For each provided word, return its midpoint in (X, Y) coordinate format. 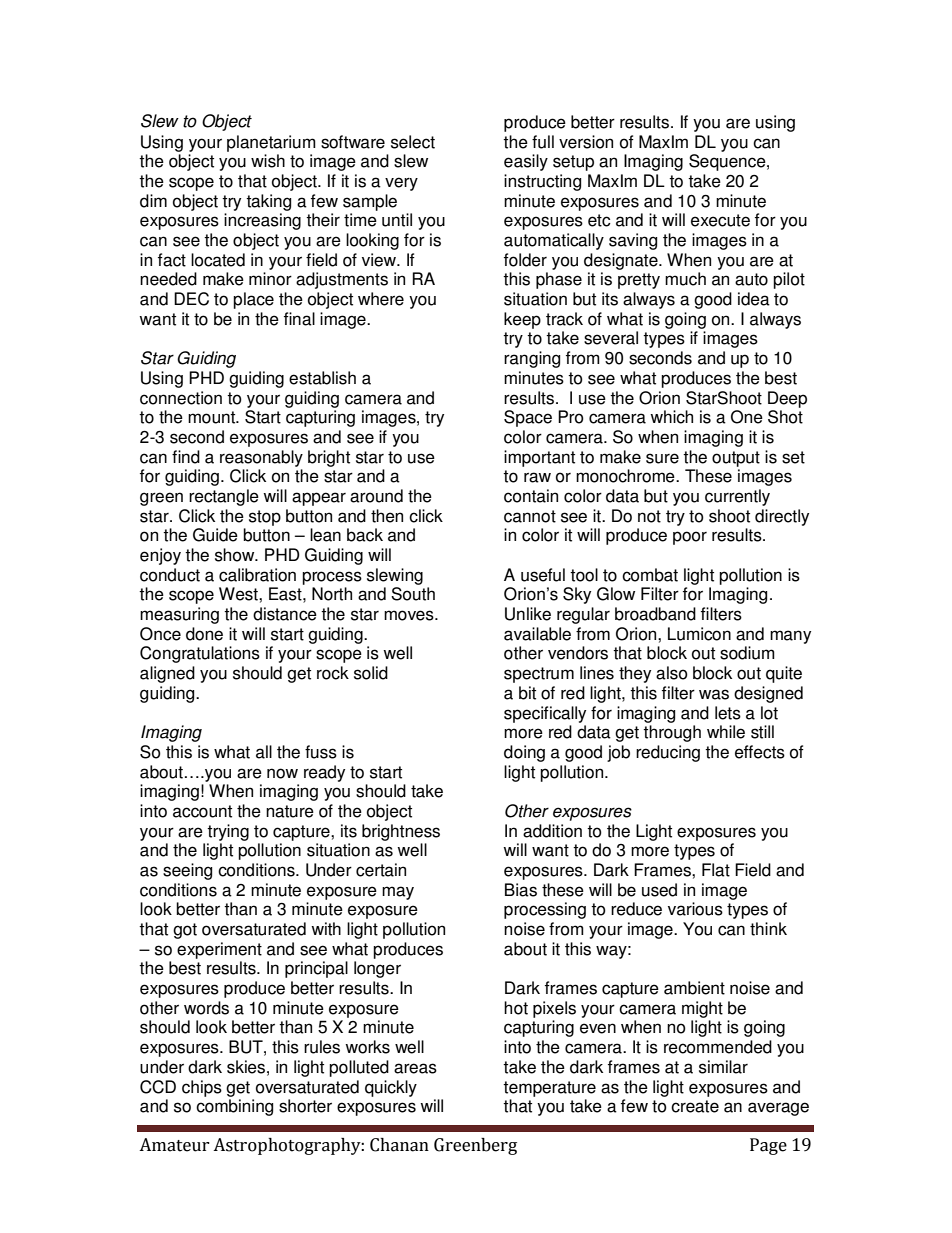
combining (234, 1107)
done (204, 634)
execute (720, 220)
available (537, 634)
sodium (747, 653)
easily (526, 162)
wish (268, 161)
